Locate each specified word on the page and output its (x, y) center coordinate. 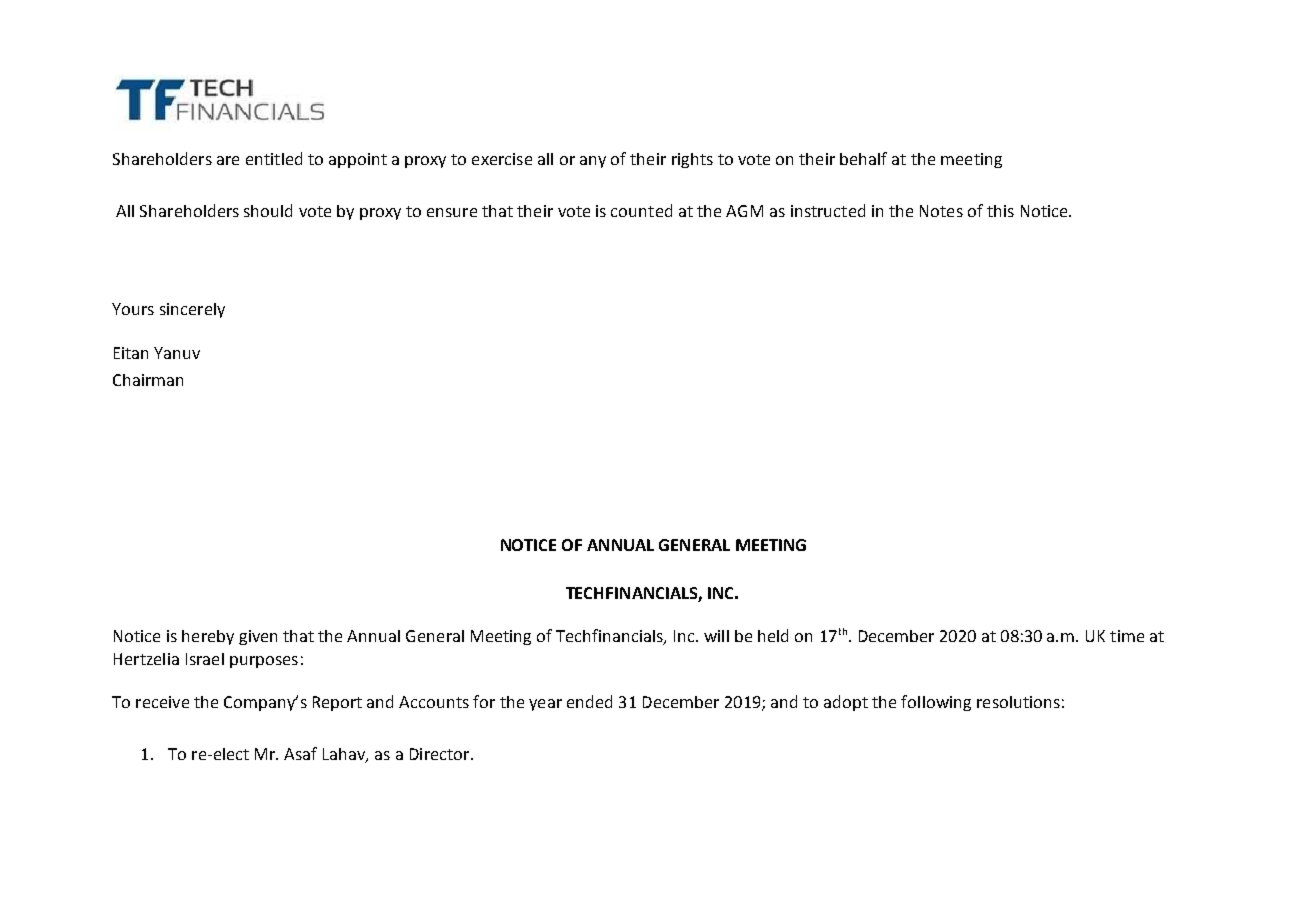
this (1000, 211)
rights (692, 160)
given (258, 637)
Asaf (300, 753)
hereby (208, 637)
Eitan (131, 353)
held (773, 635)
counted (641, 210)
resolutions (1018, 702)
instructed (828, 210)
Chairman (148, 380)
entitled (274, 158)
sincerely (192, 310)
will (716, 636)
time (1127, 636)
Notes (941, 211)
